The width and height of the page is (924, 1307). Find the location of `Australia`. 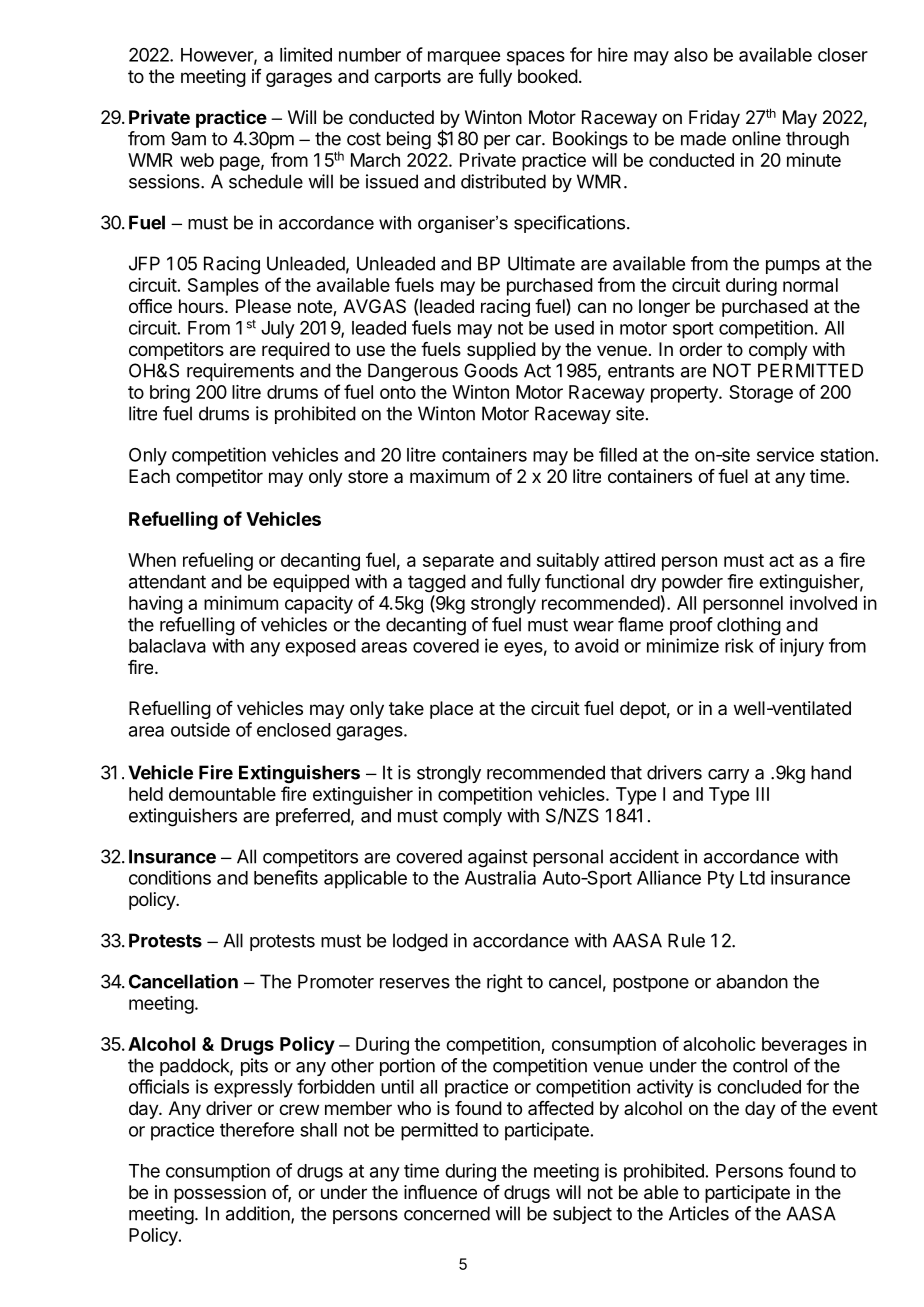

Australia is located at coordinates (500, 877).
